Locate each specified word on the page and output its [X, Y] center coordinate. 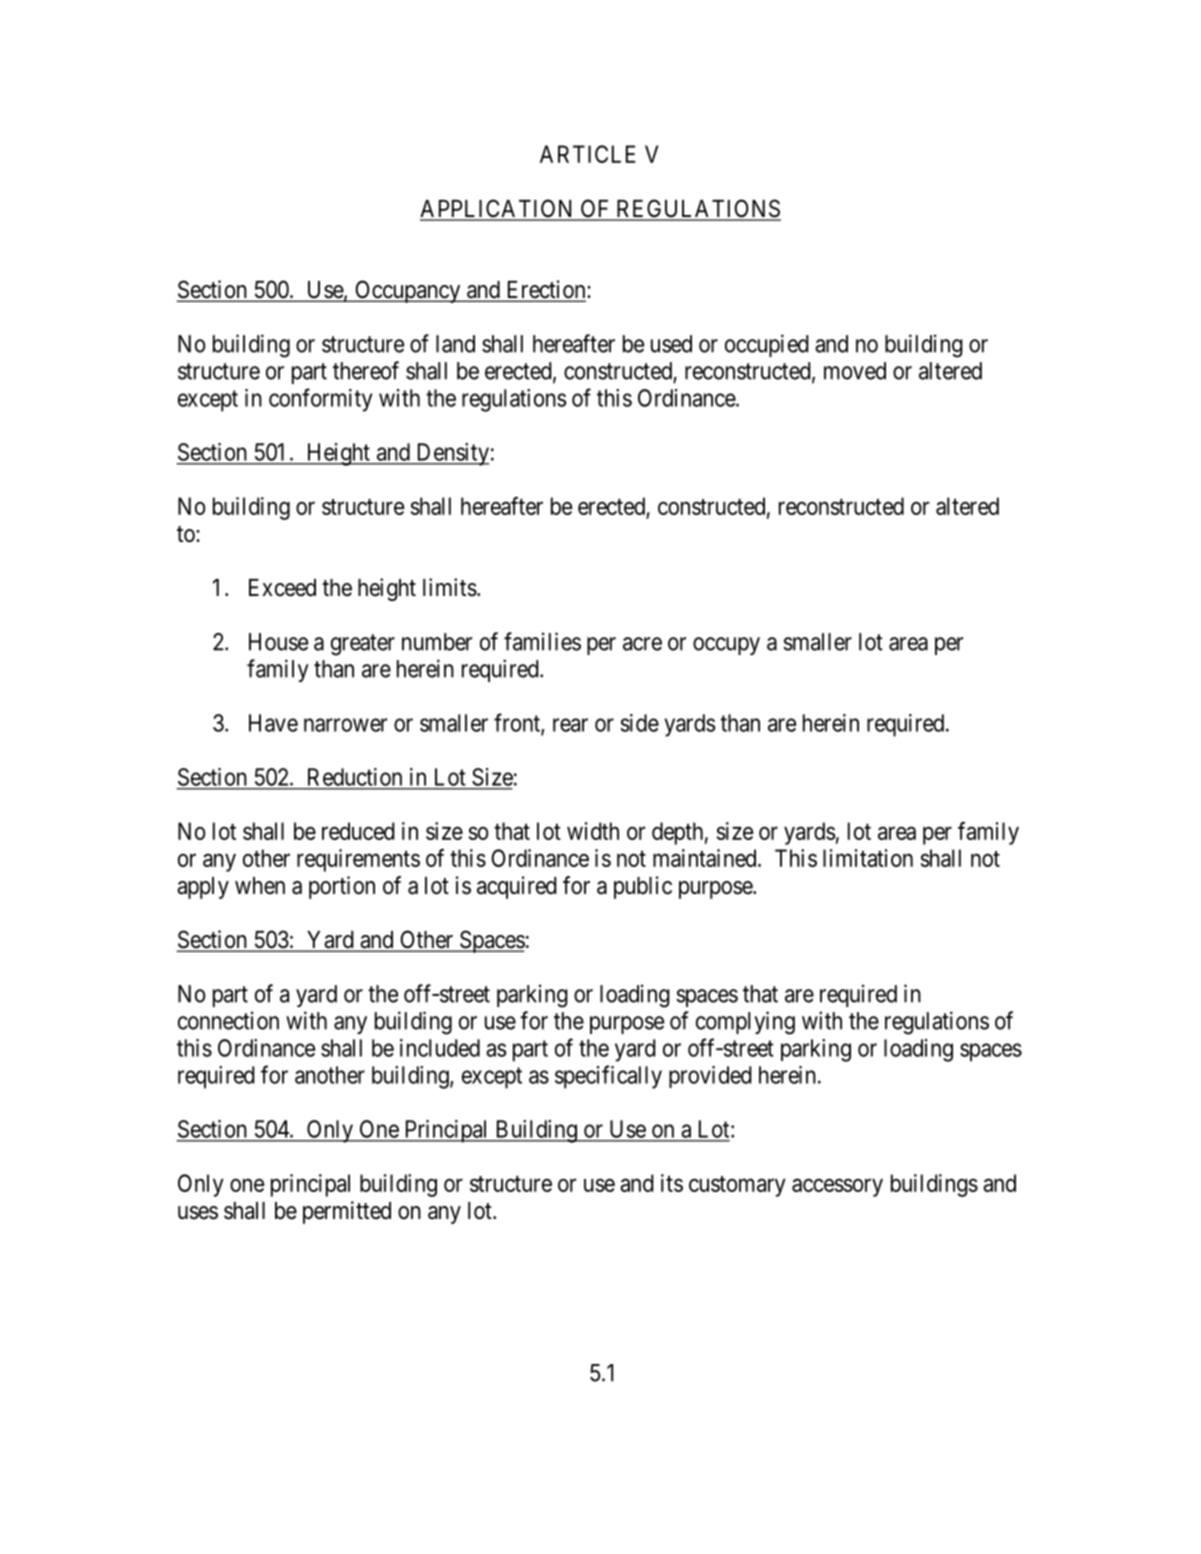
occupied [767, 345]
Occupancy [408, 291]
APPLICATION [498, 209]
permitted [347, 1212]
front [518, 723]
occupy [726, 646]
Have [273, 723]
